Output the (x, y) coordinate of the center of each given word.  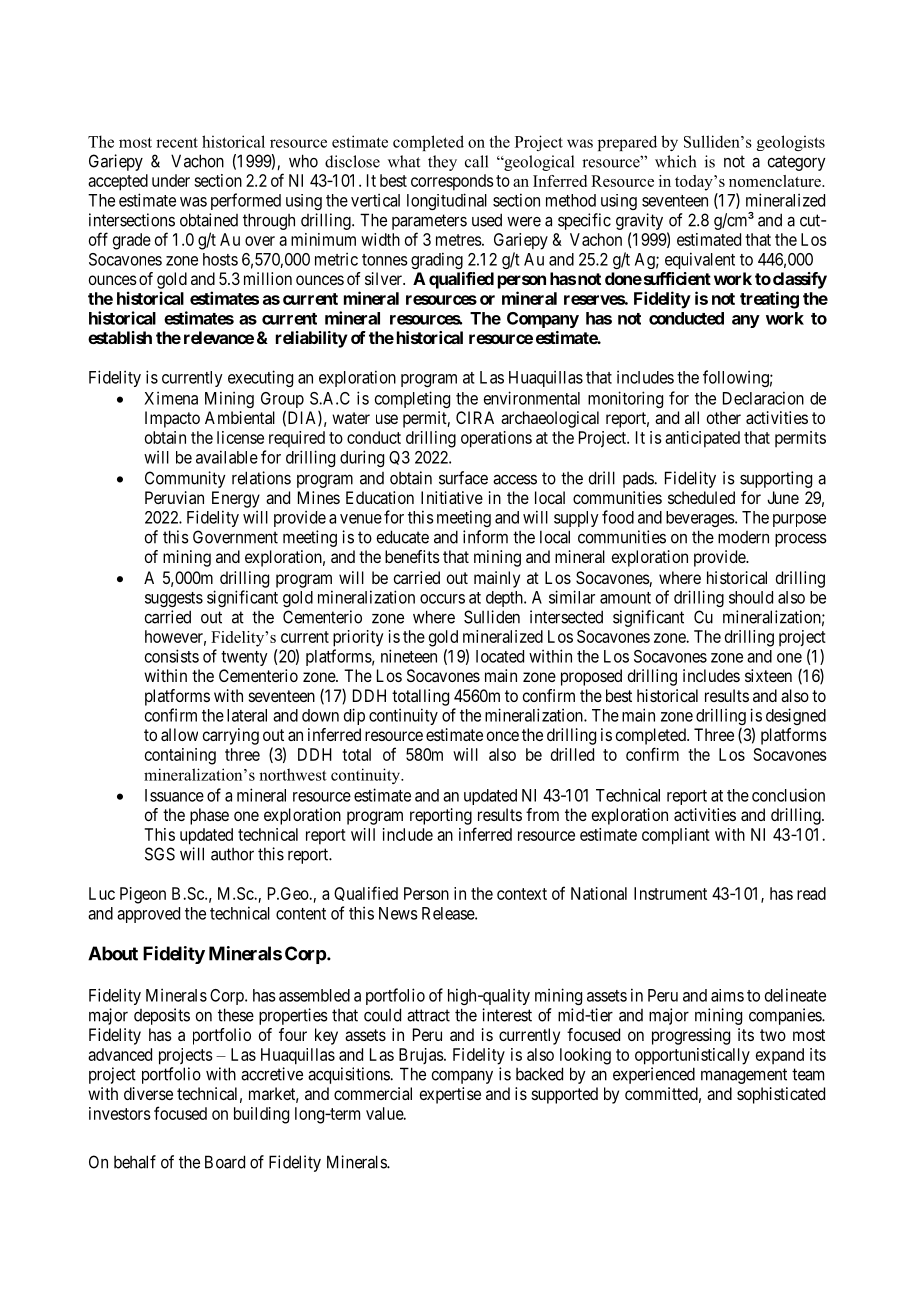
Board (225, 1162)
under (171, 180)
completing (412, 399)
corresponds (452, 182)
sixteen (768, 675)
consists (172, 656)
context (522, 894)
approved (148, 915)
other (724, 417)
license (240, 437)
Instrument (670, 893)
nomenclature (776, 181)
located (500, 656)
